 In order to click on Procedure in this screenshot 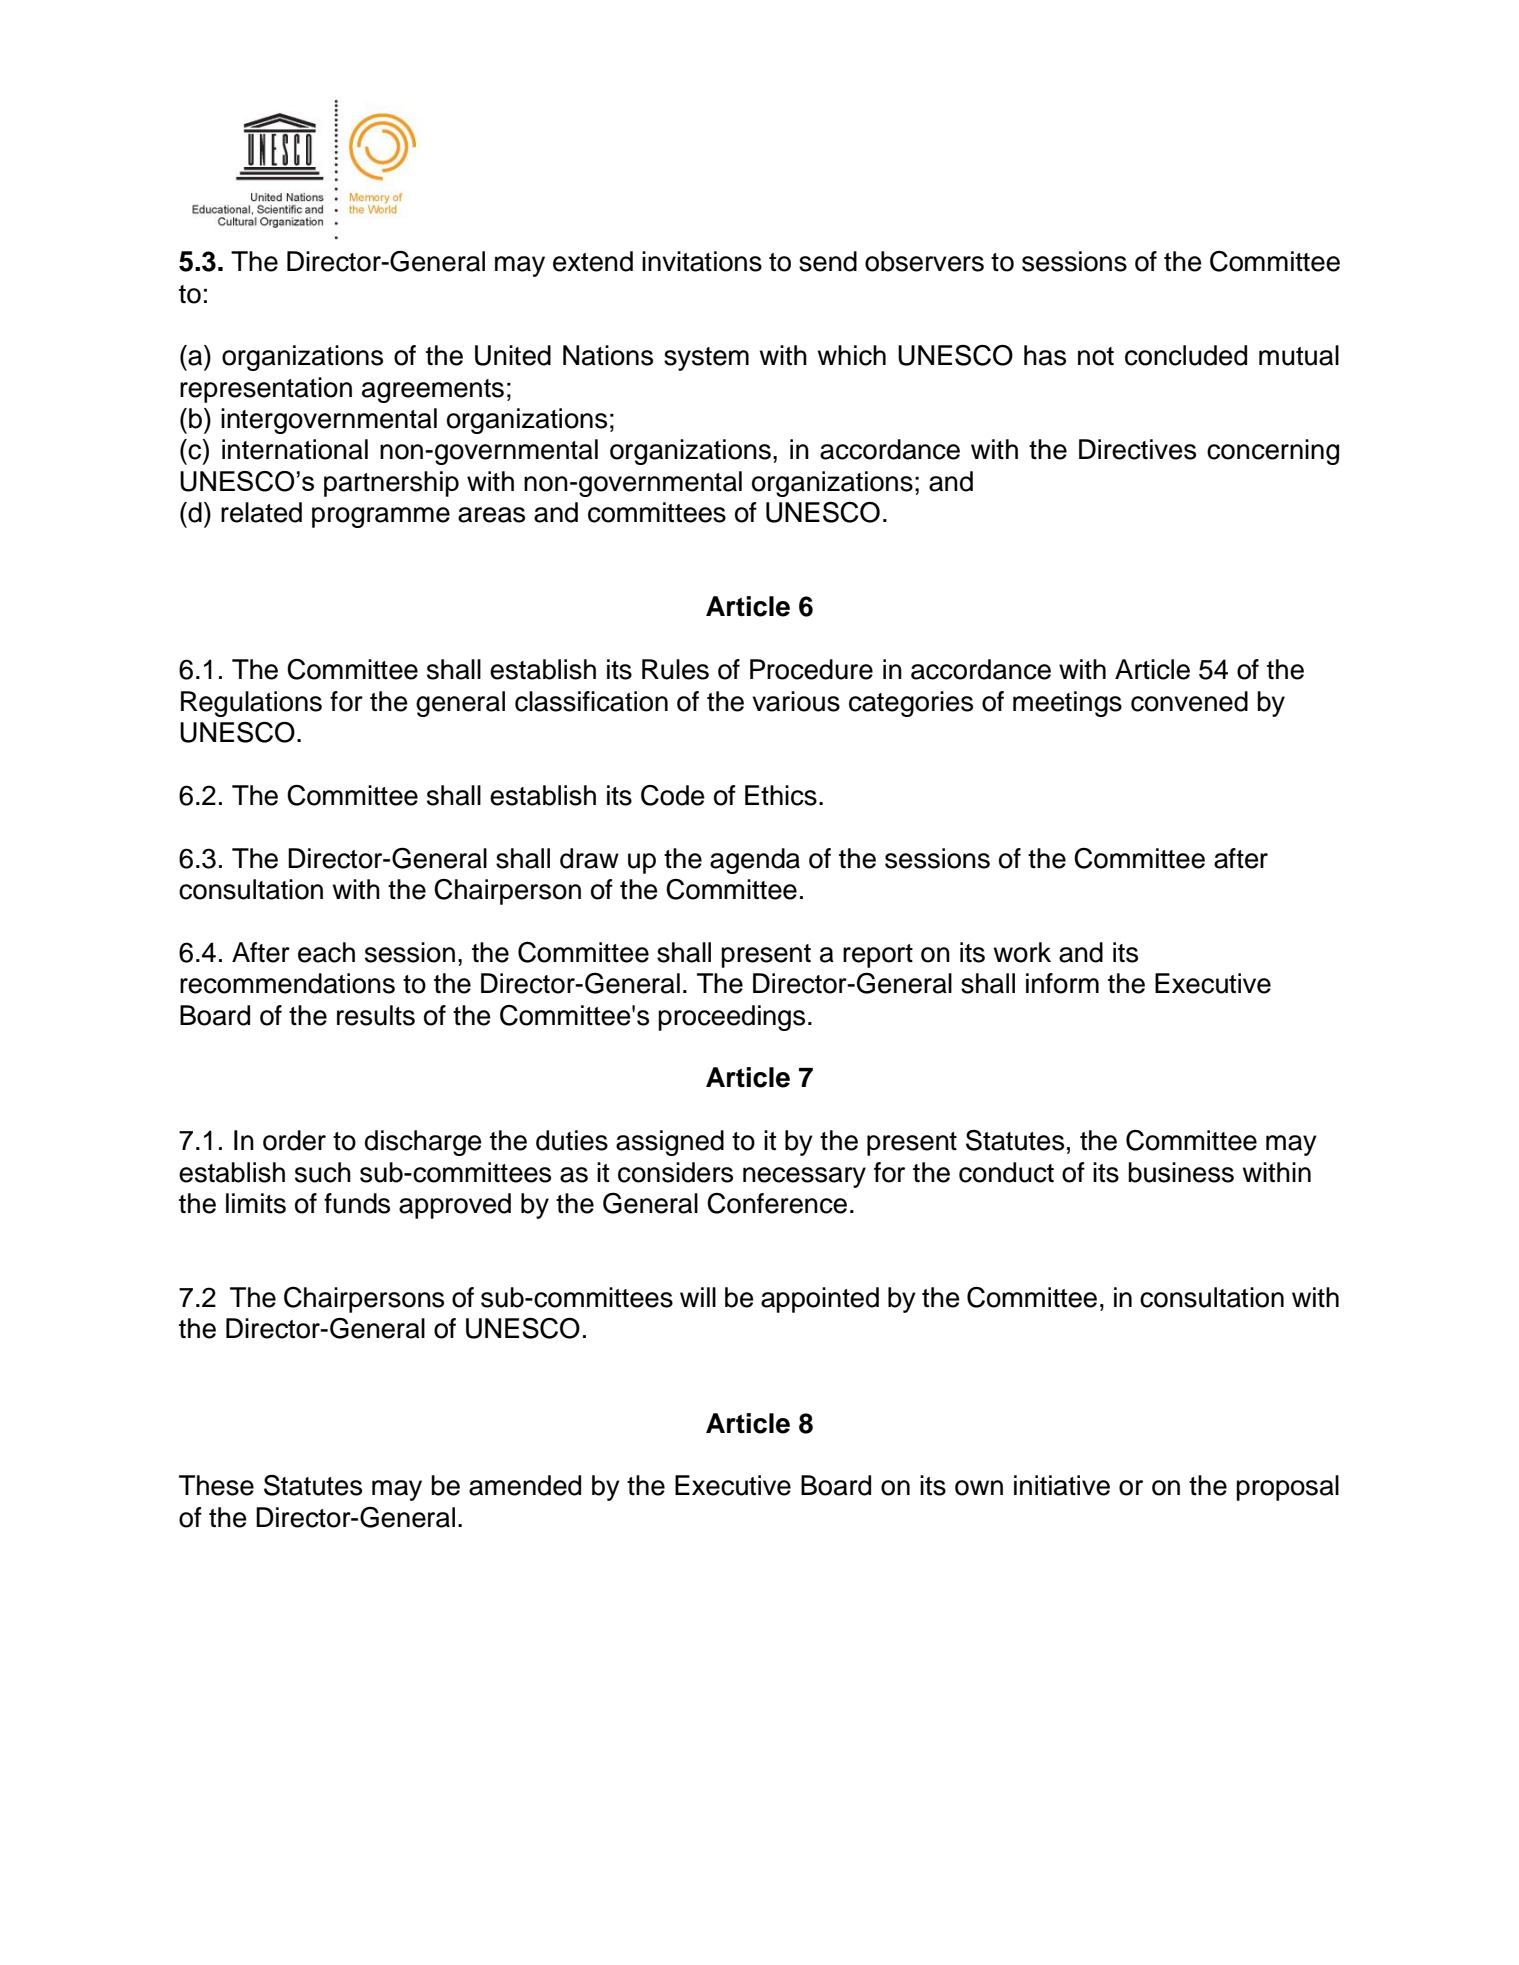, I will do `click(811, 669)`.
